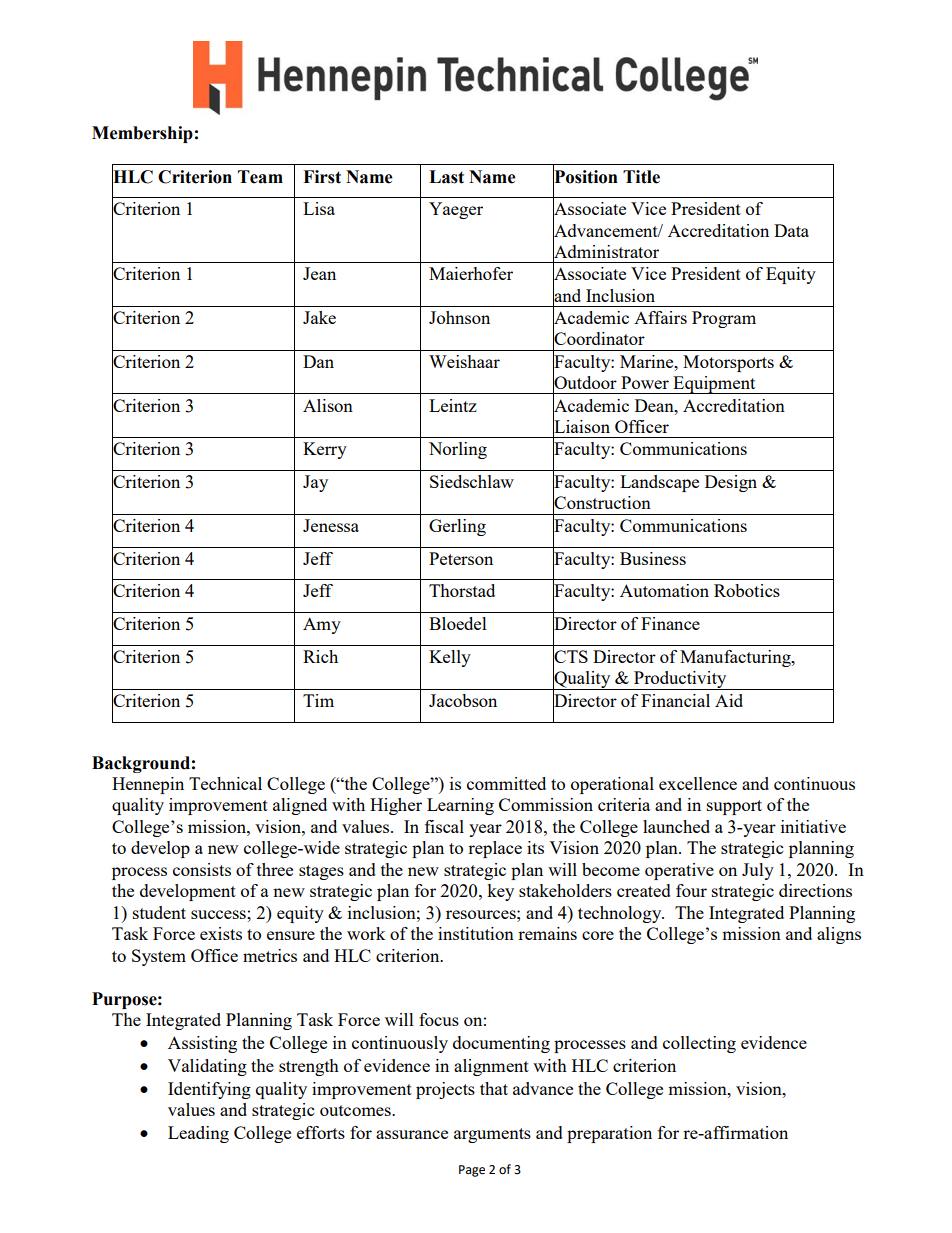  I want to click on Manufacturing, so click(736, 658).
